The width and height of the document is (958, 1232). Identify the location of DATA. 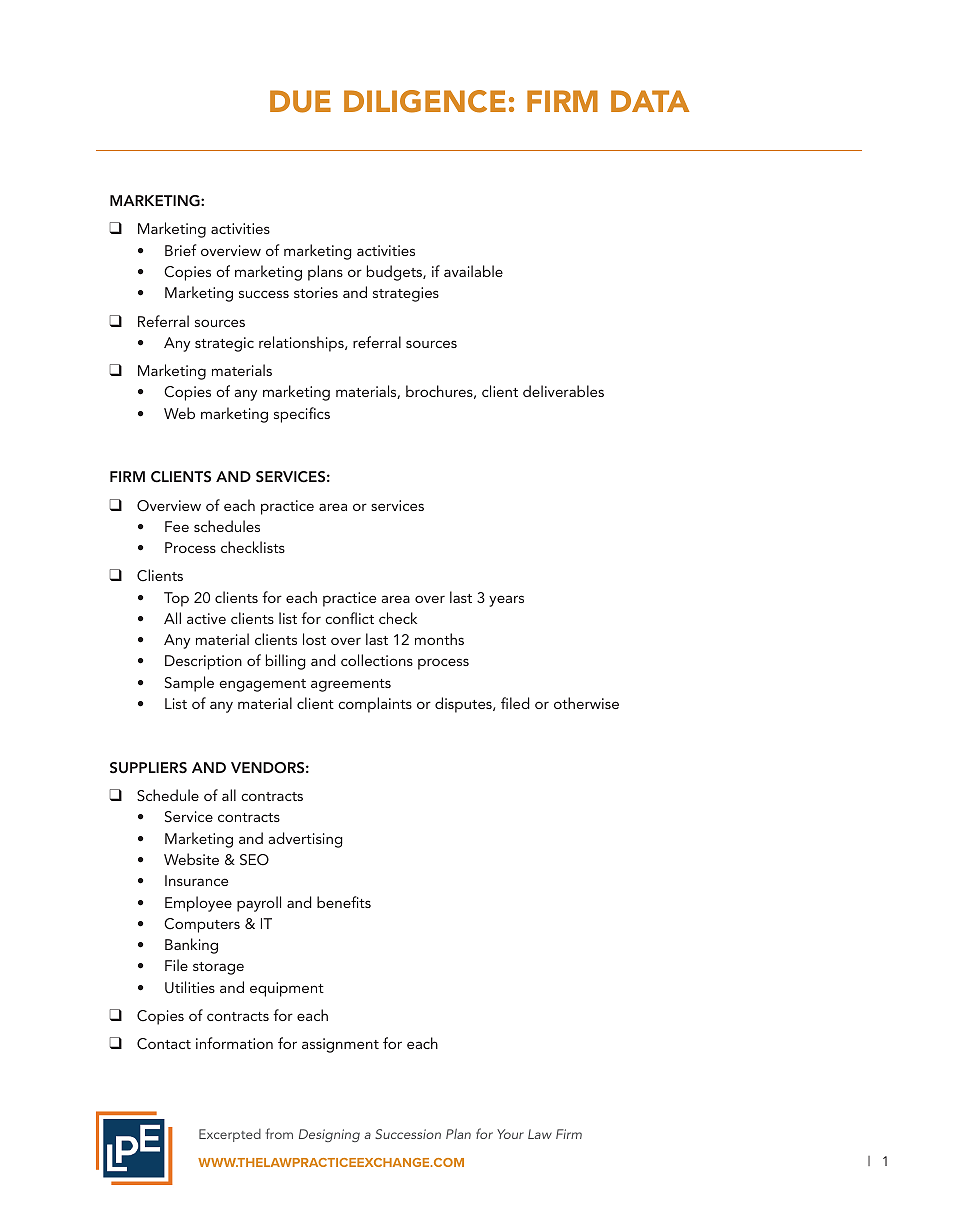
(650, 101).
